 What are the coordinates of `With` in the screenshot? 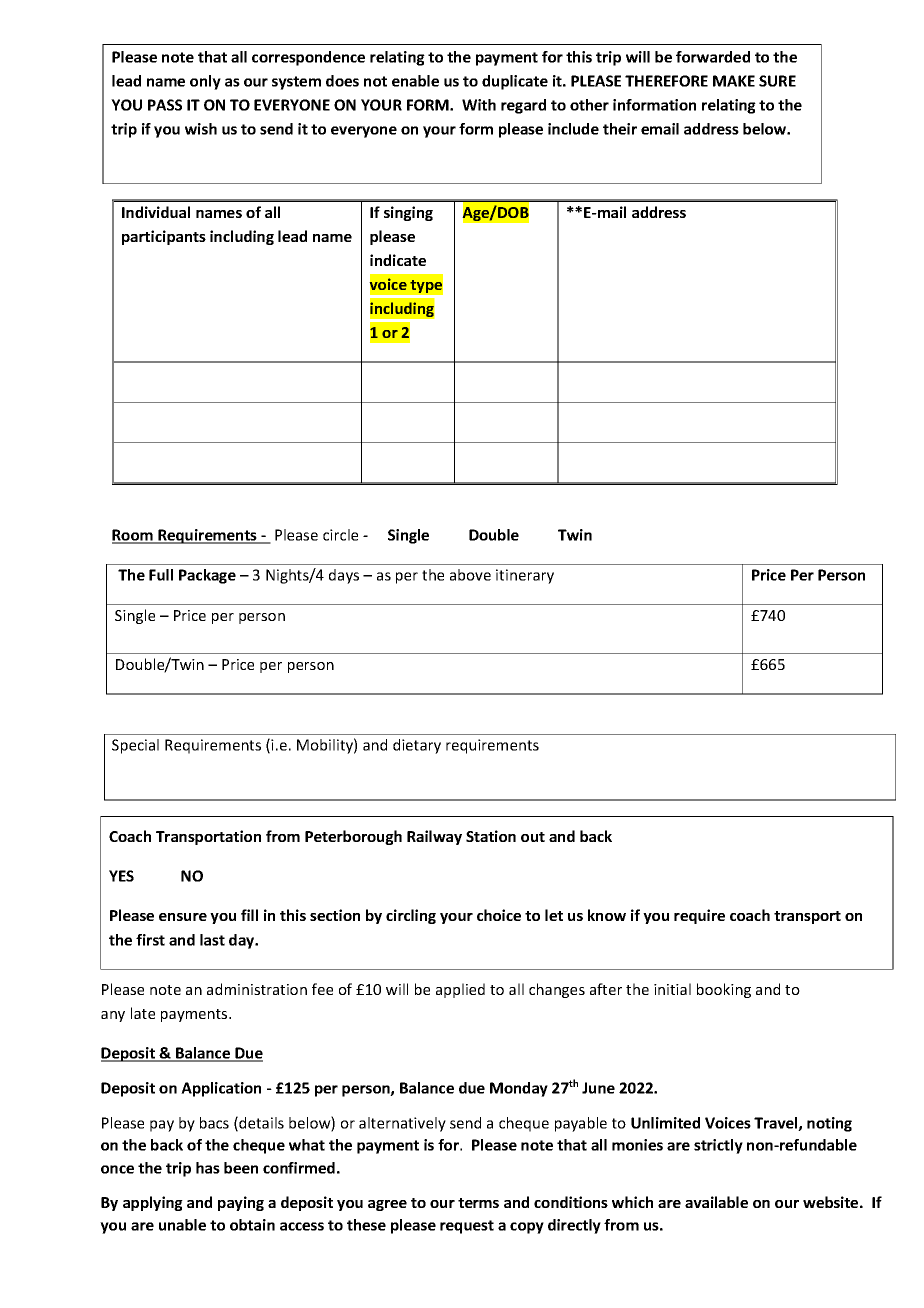 It's located at (479, 105).
